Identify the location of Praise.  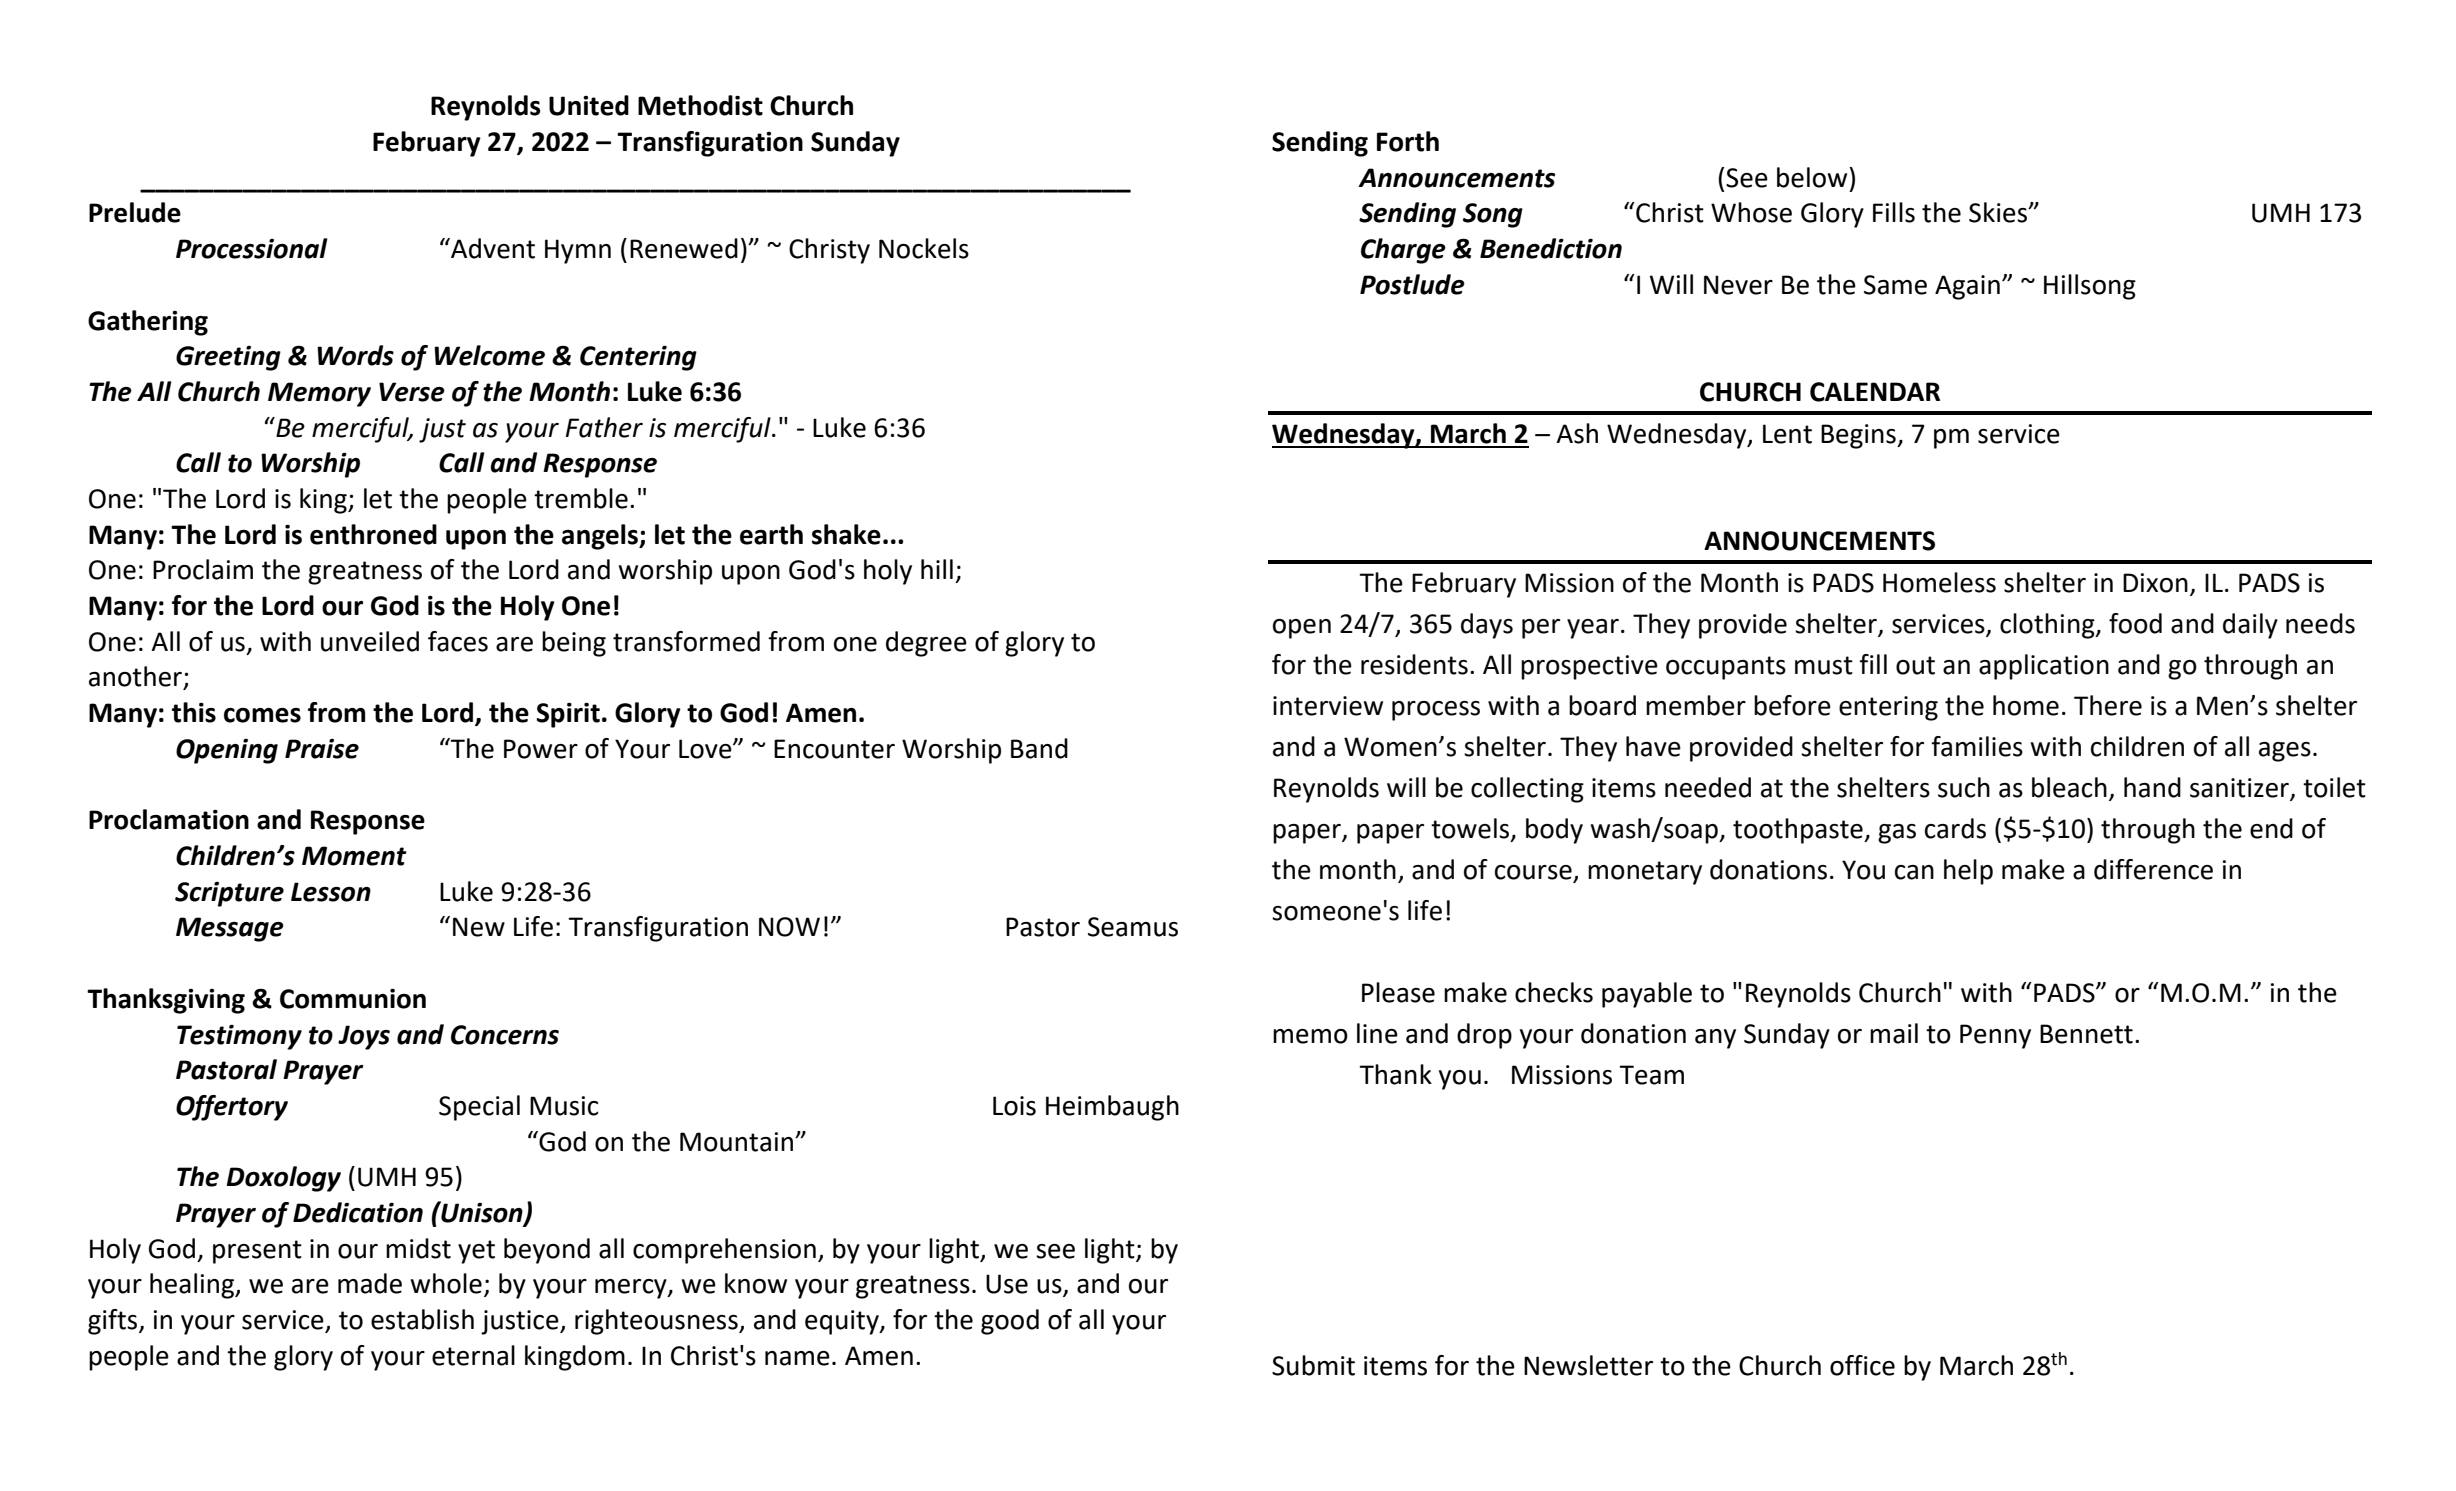
(322, 749).
